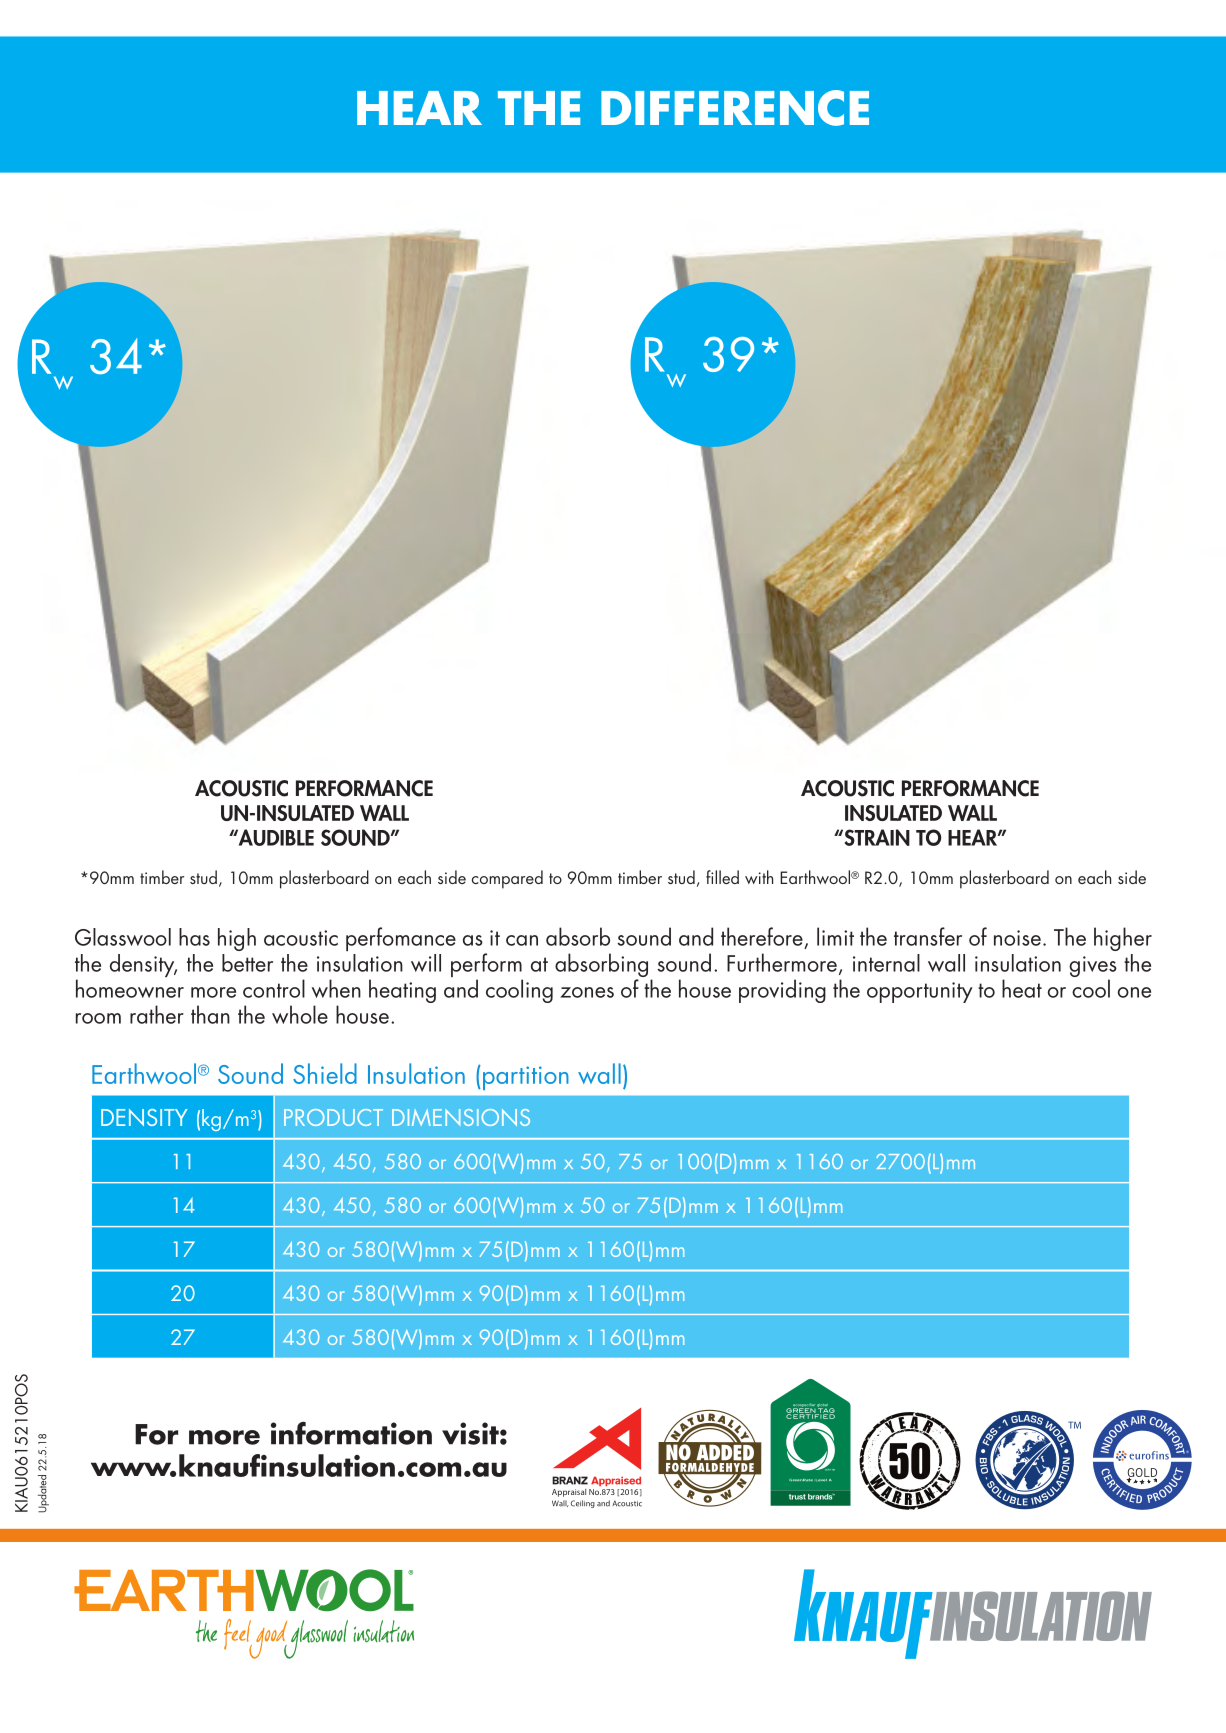 This image has height=1733, width=1226. I want to click on STRAIN, so click(876, 837).
